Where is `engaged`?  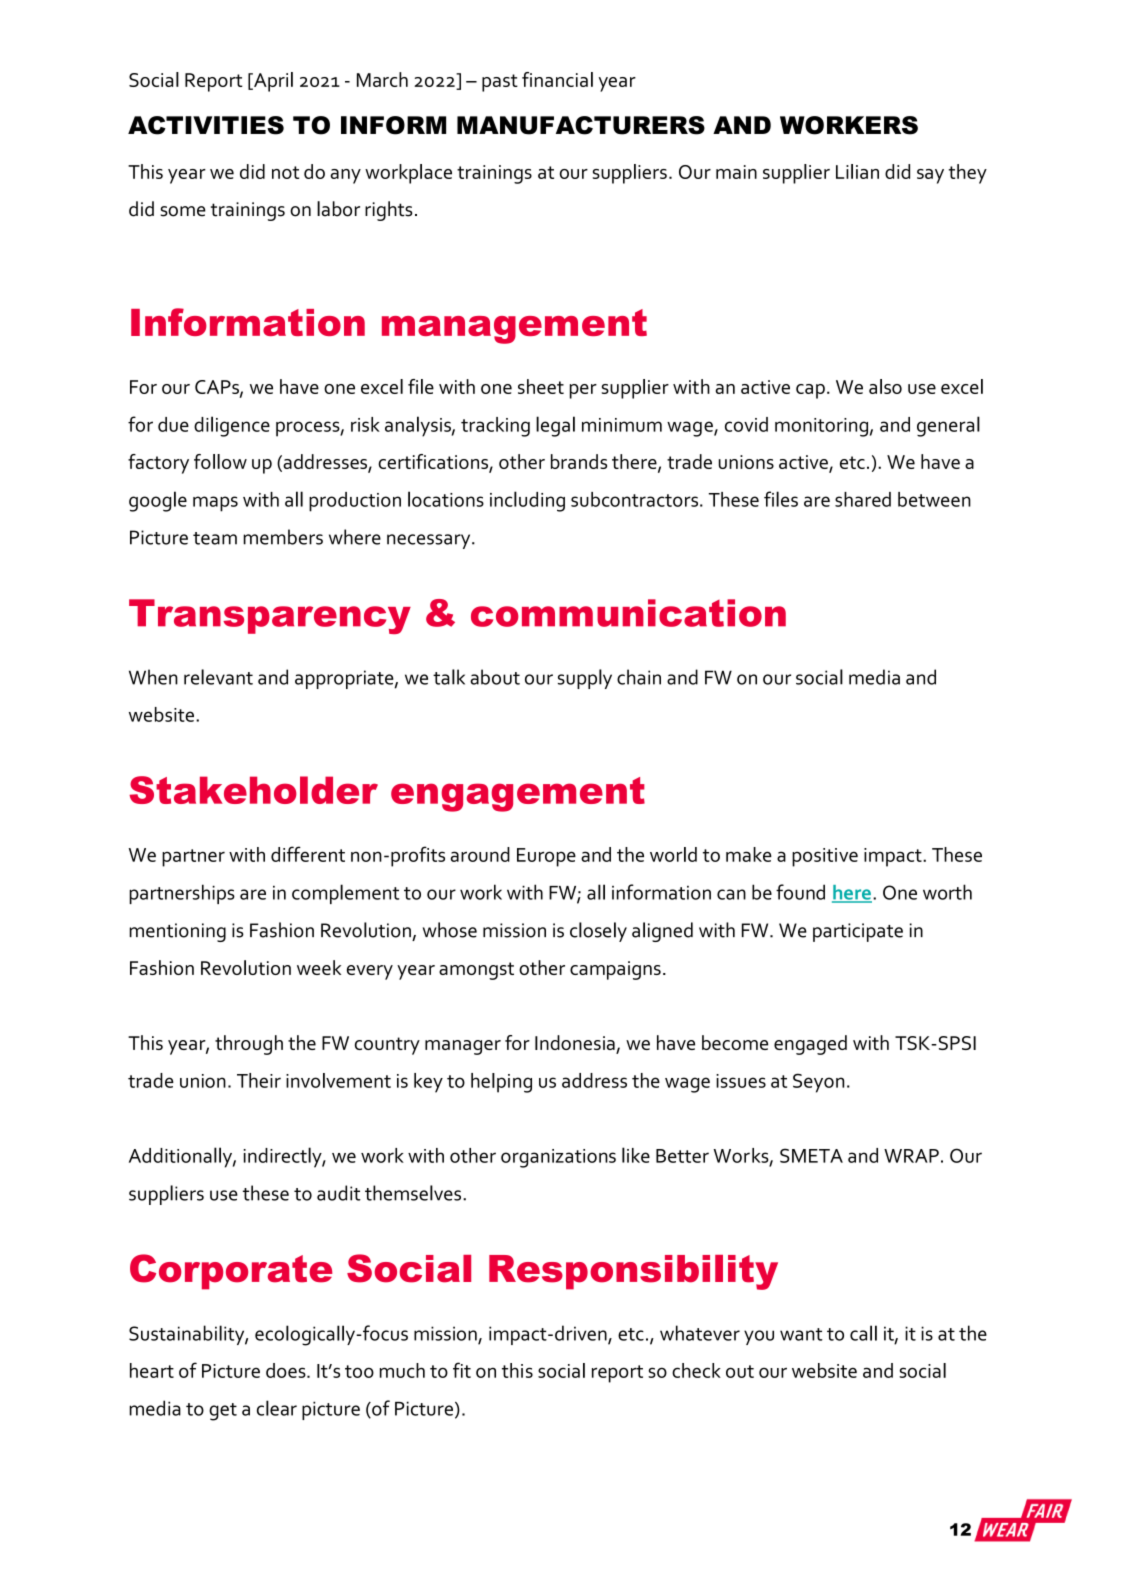
engaged is located at coordinates (810, 1045).
